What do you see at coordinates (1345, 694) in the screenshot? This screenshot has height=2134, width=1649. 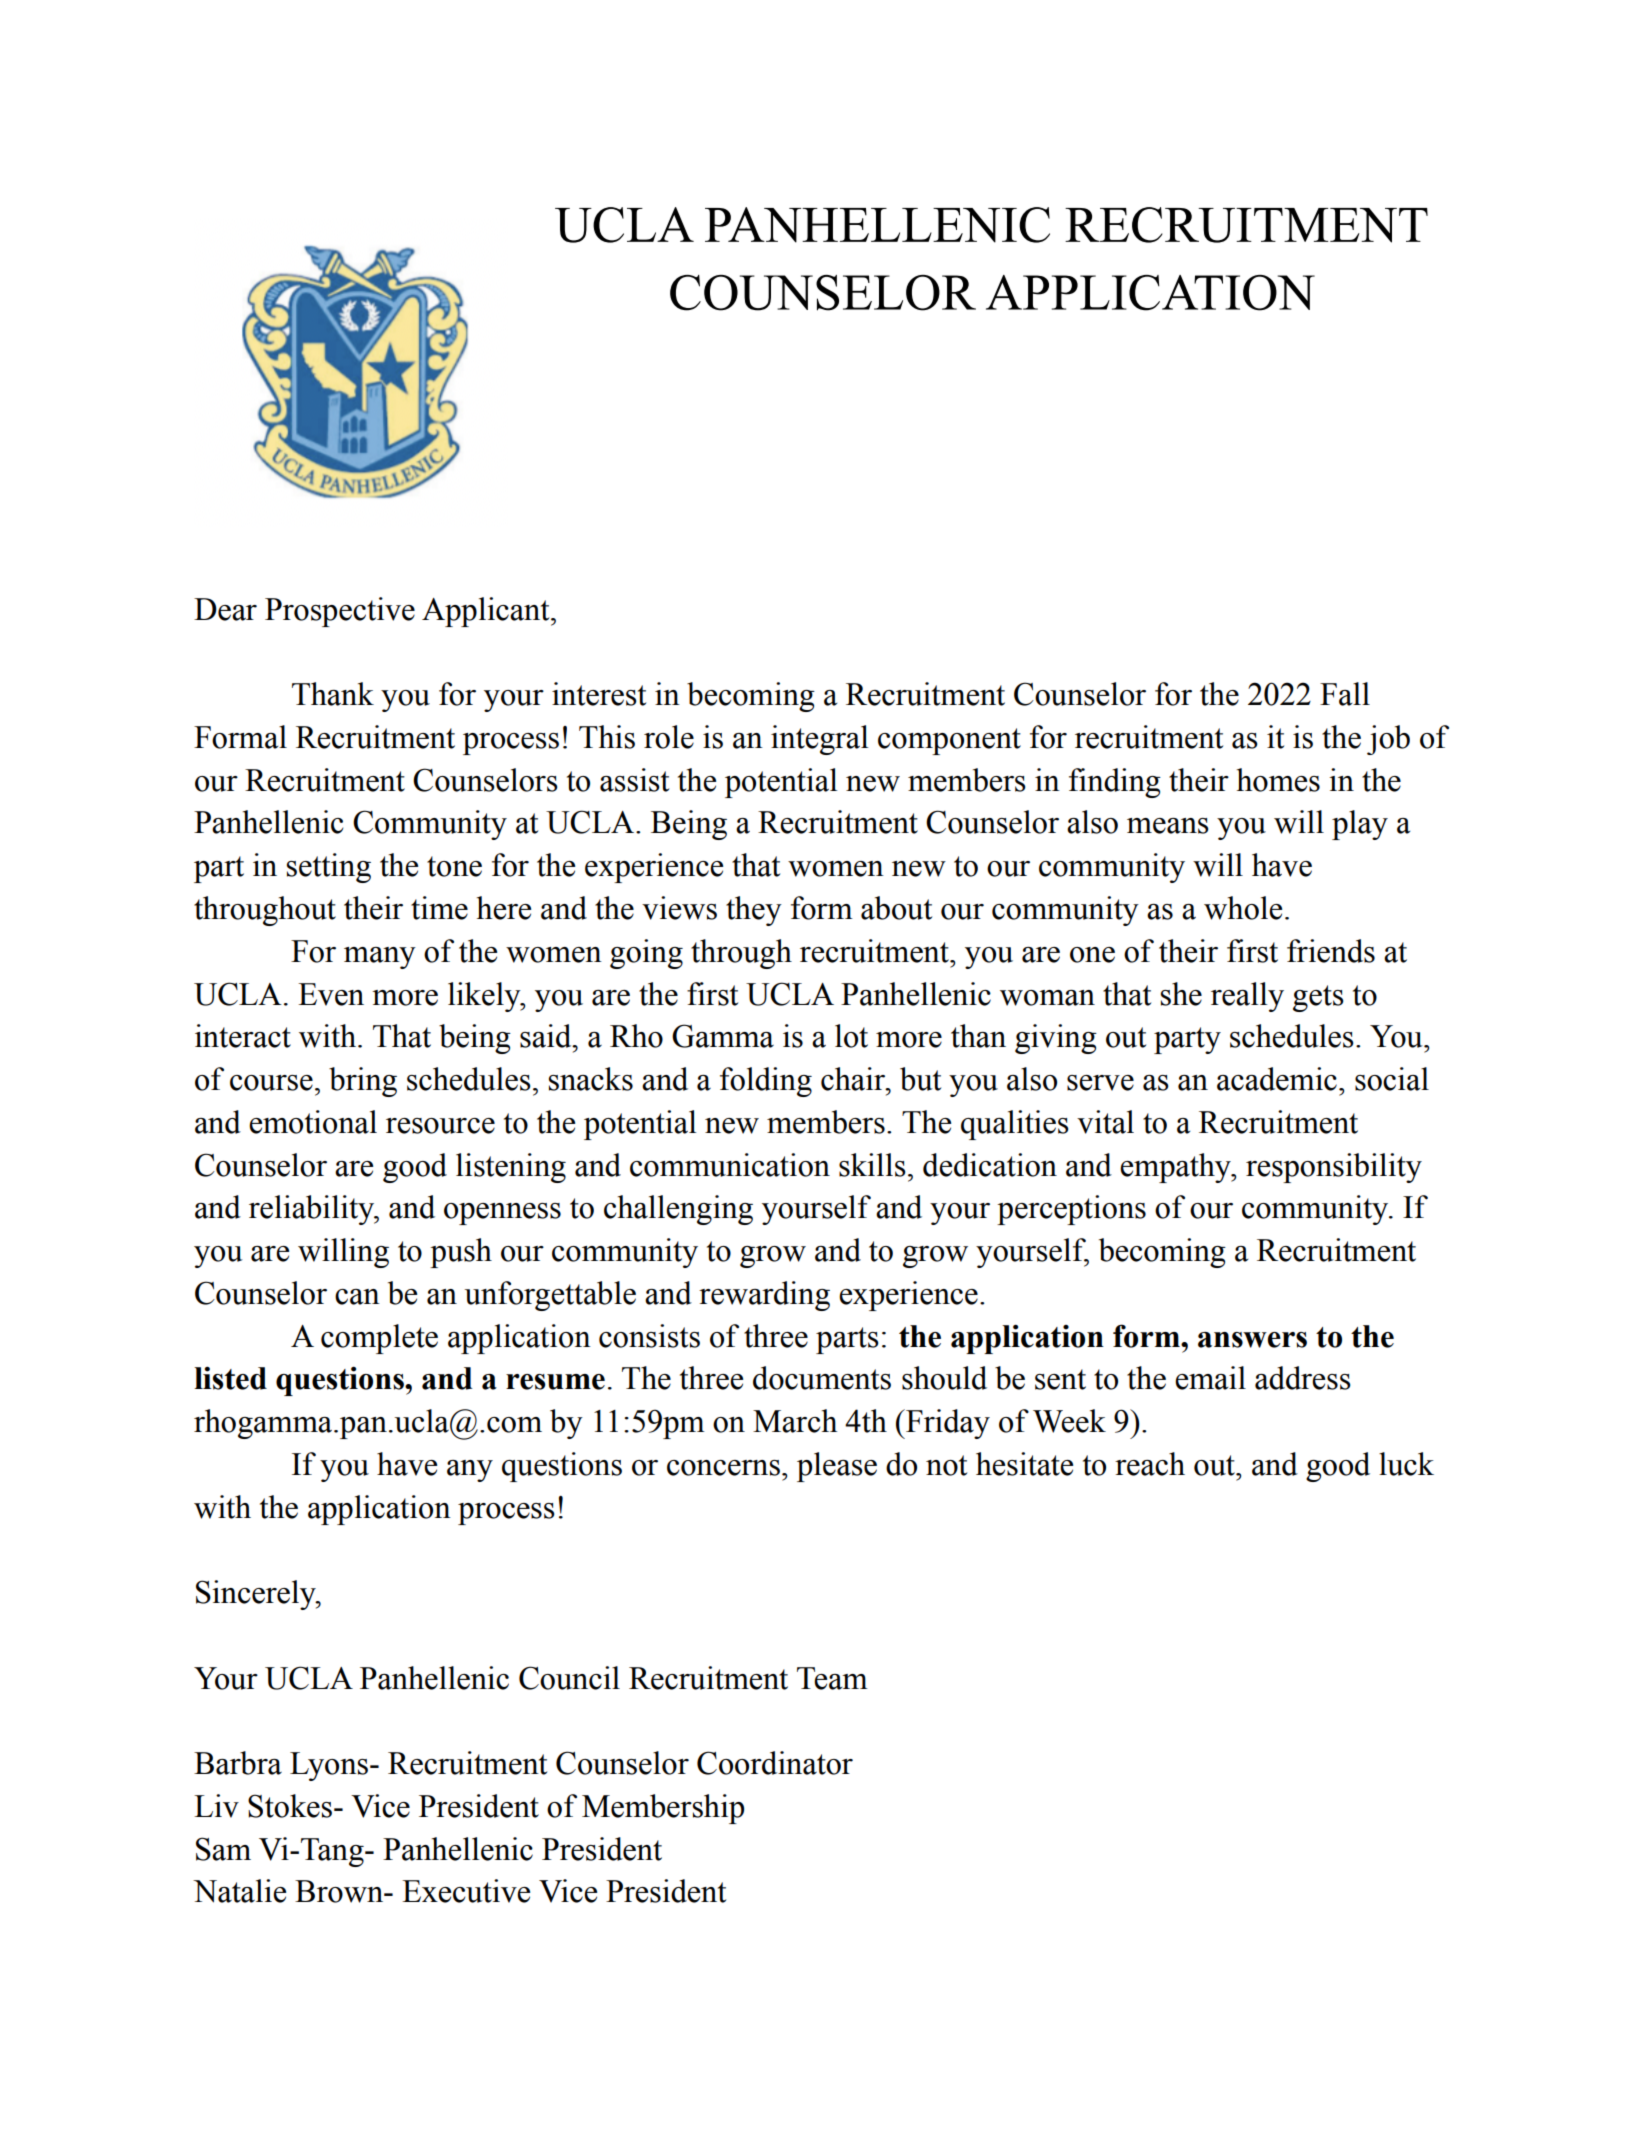 I see `Fall` at bounding box center [1345, 694].
